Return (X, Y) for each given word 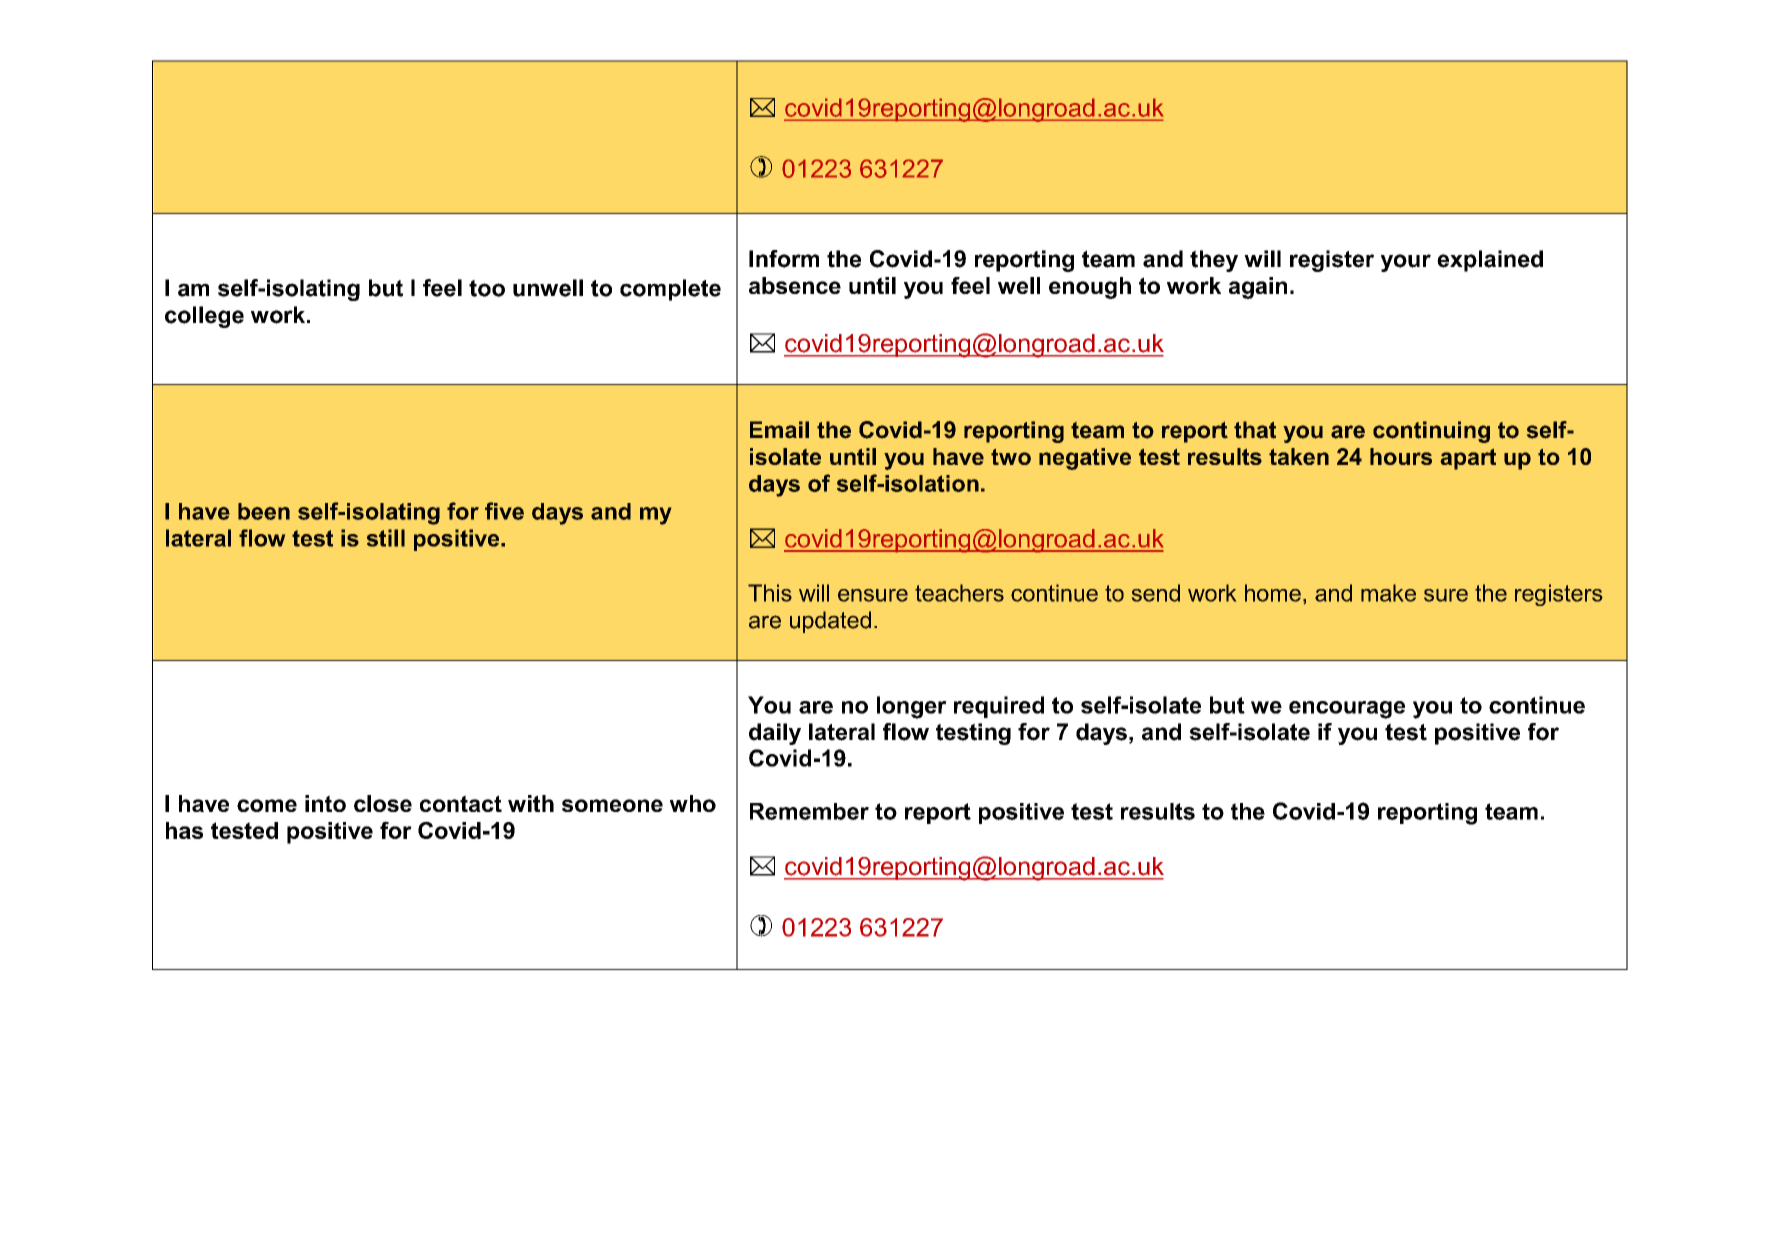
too (487, 288)
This (770, 593)
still (386, 538)
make (1388, 593)
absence (795, 285)
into (325, 803)
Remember (809, 811)
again (1258, 288)
